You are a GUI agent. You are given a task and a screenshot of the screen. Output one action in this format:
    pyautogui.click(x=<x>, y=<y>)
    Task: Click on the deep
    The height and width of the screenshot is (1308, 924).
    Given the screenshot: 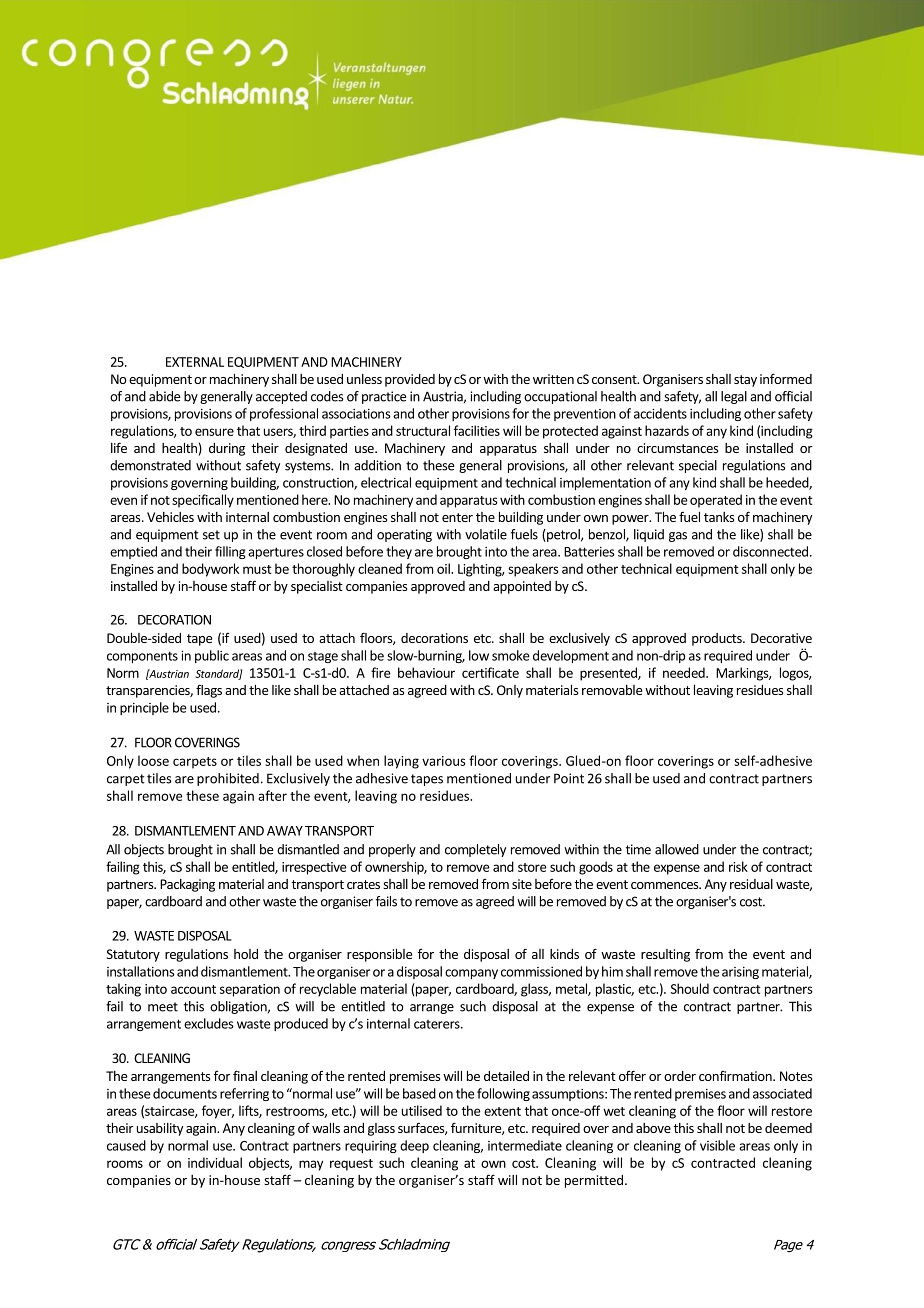 What is the action you would take?
    pyautogui.click(x=414, y=1146)
